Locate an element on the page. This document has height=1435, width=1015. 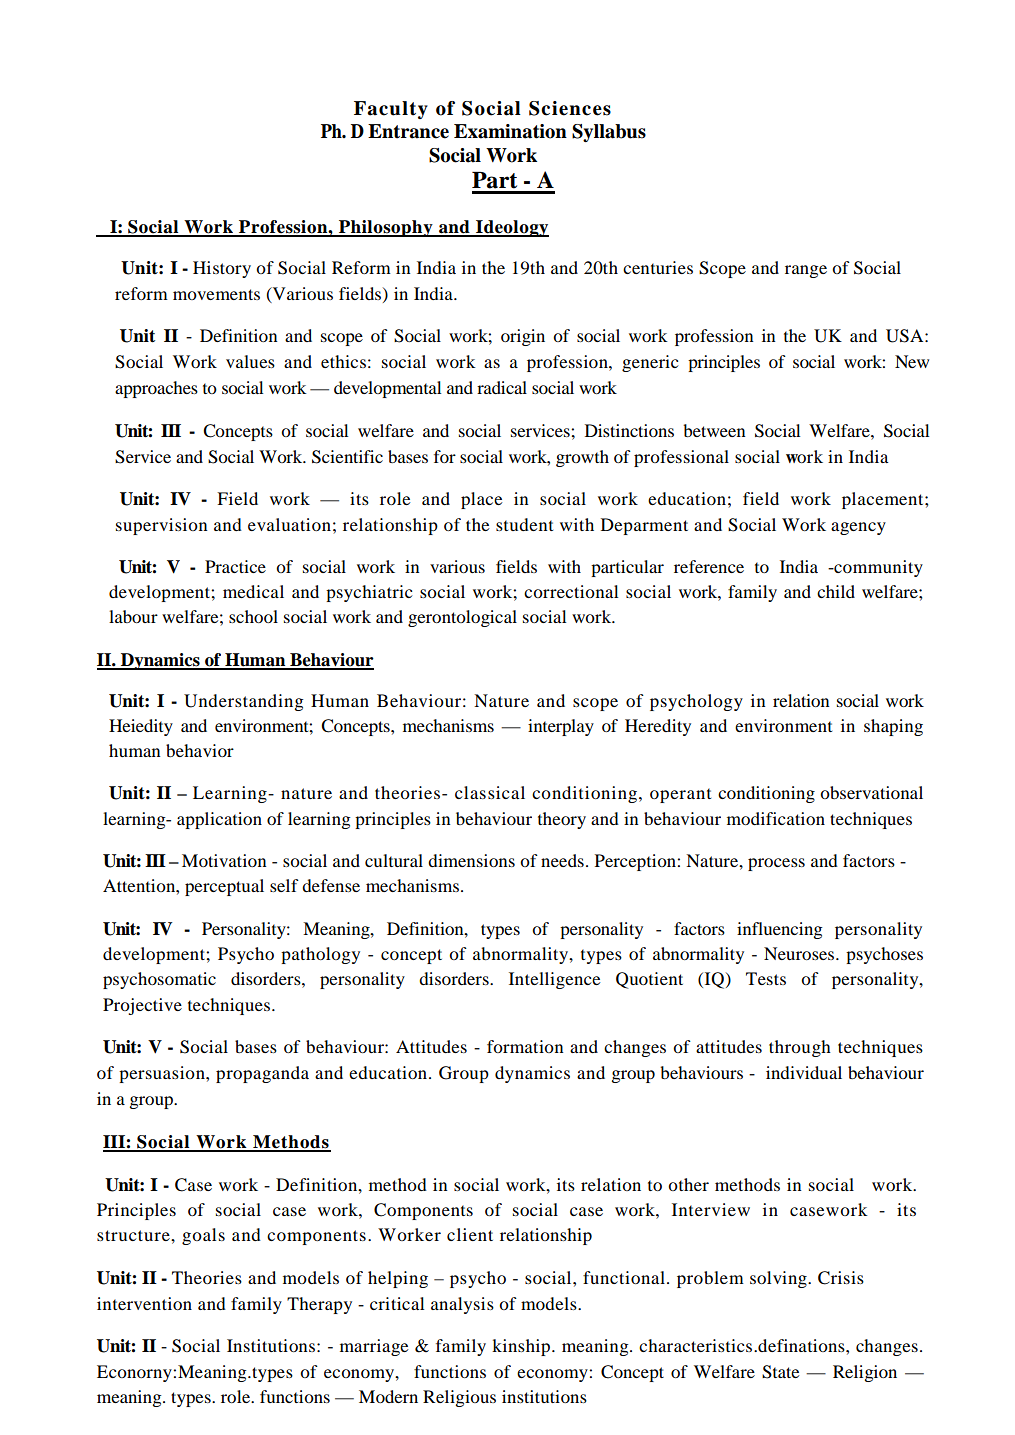
behavior is located at coordinates (200, 750).
